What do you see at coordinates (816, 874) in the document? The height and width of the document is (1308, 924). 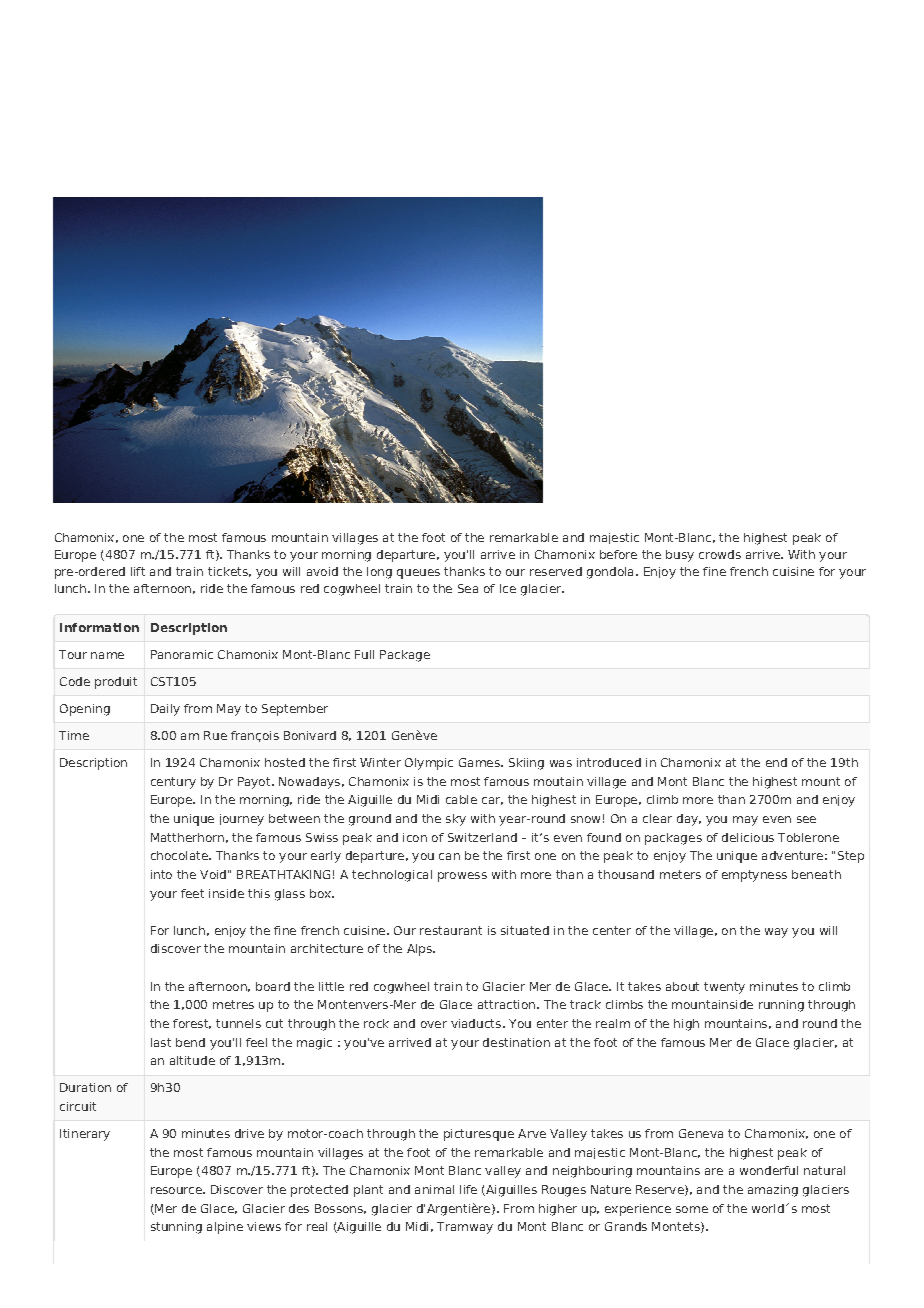 I see `beneath` at bounding box center [816, 874].
